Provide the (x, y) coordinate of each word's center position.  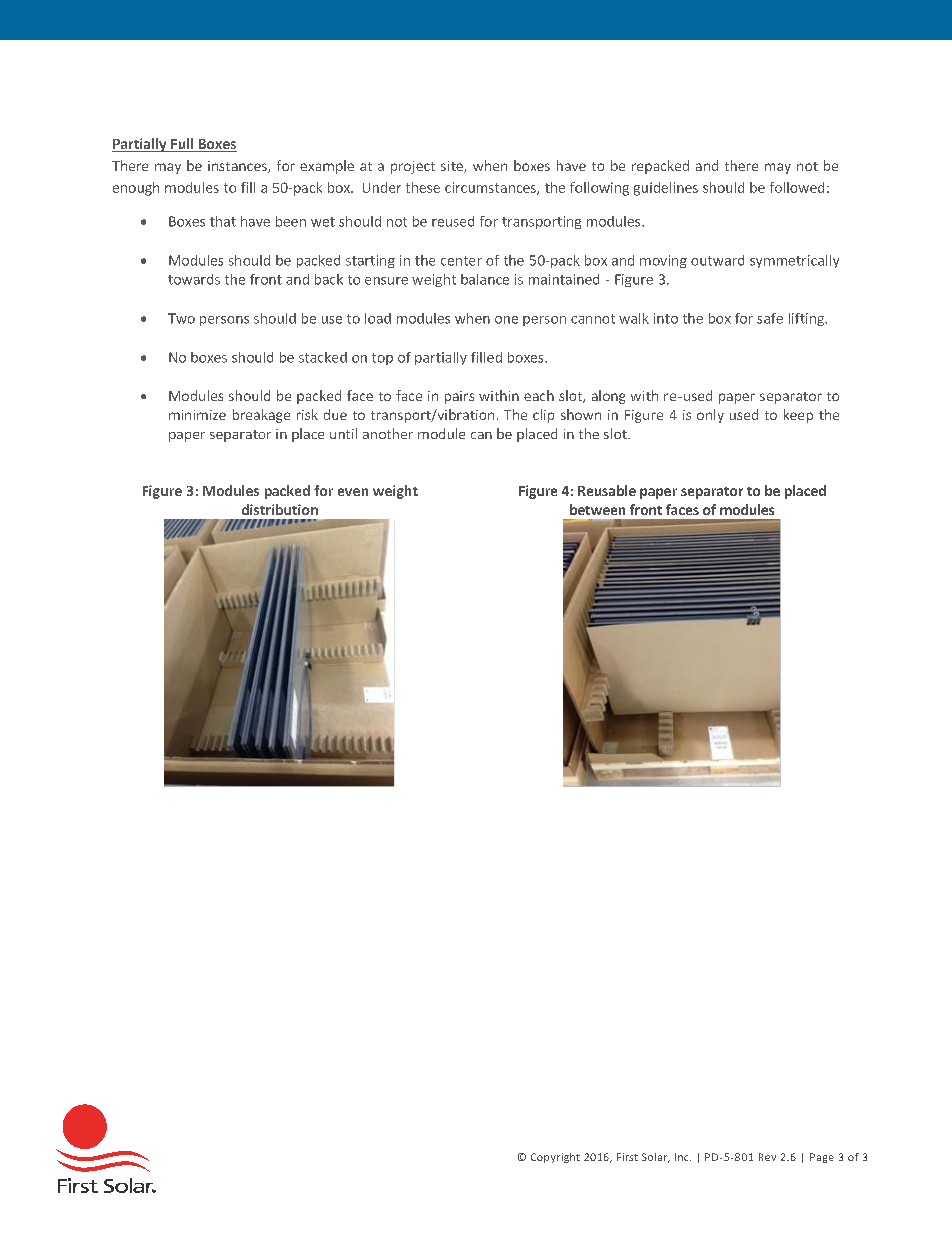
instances (238, 167)
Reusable (607, 490)
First (627, 1157)
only (710, 416)
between (597, 509)
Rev (767, 1157)
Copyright (555, 1158)
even (353, 492)
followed (797, 187)
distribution (280, 509)
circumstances (491, 188)
